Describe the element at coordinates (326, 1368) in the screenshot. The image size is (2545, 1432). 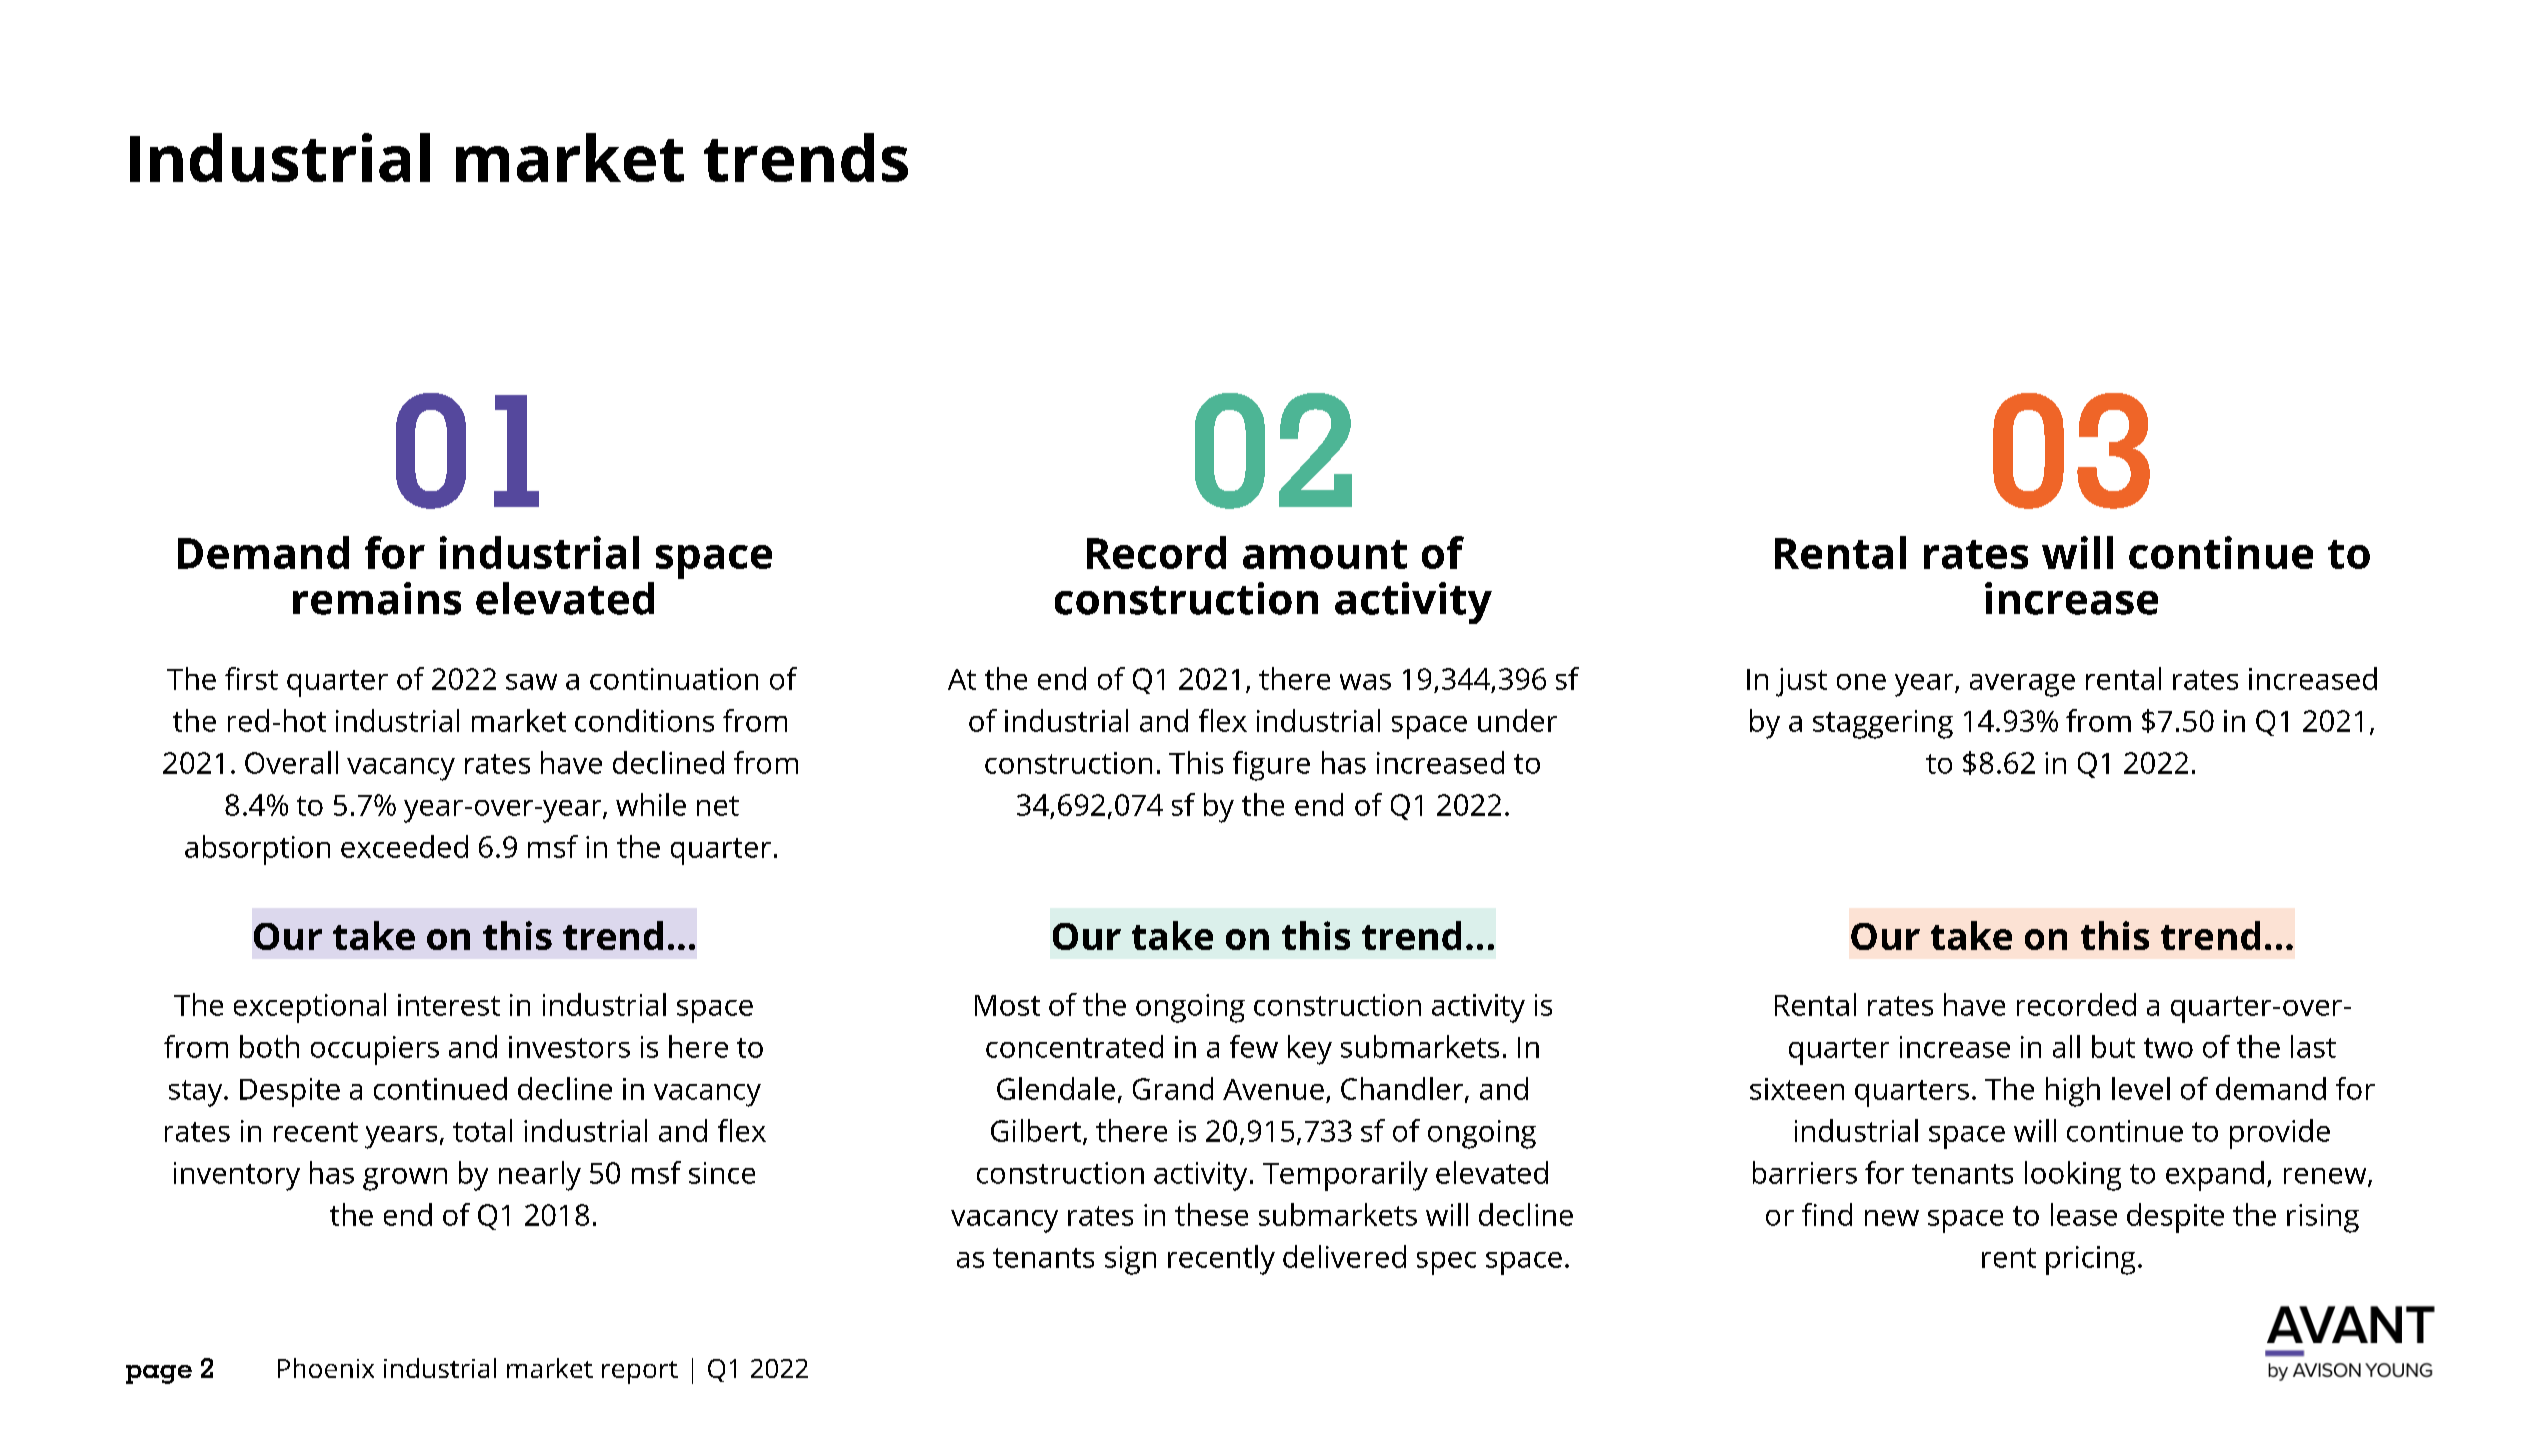
I see `Phoenix` at that location.
